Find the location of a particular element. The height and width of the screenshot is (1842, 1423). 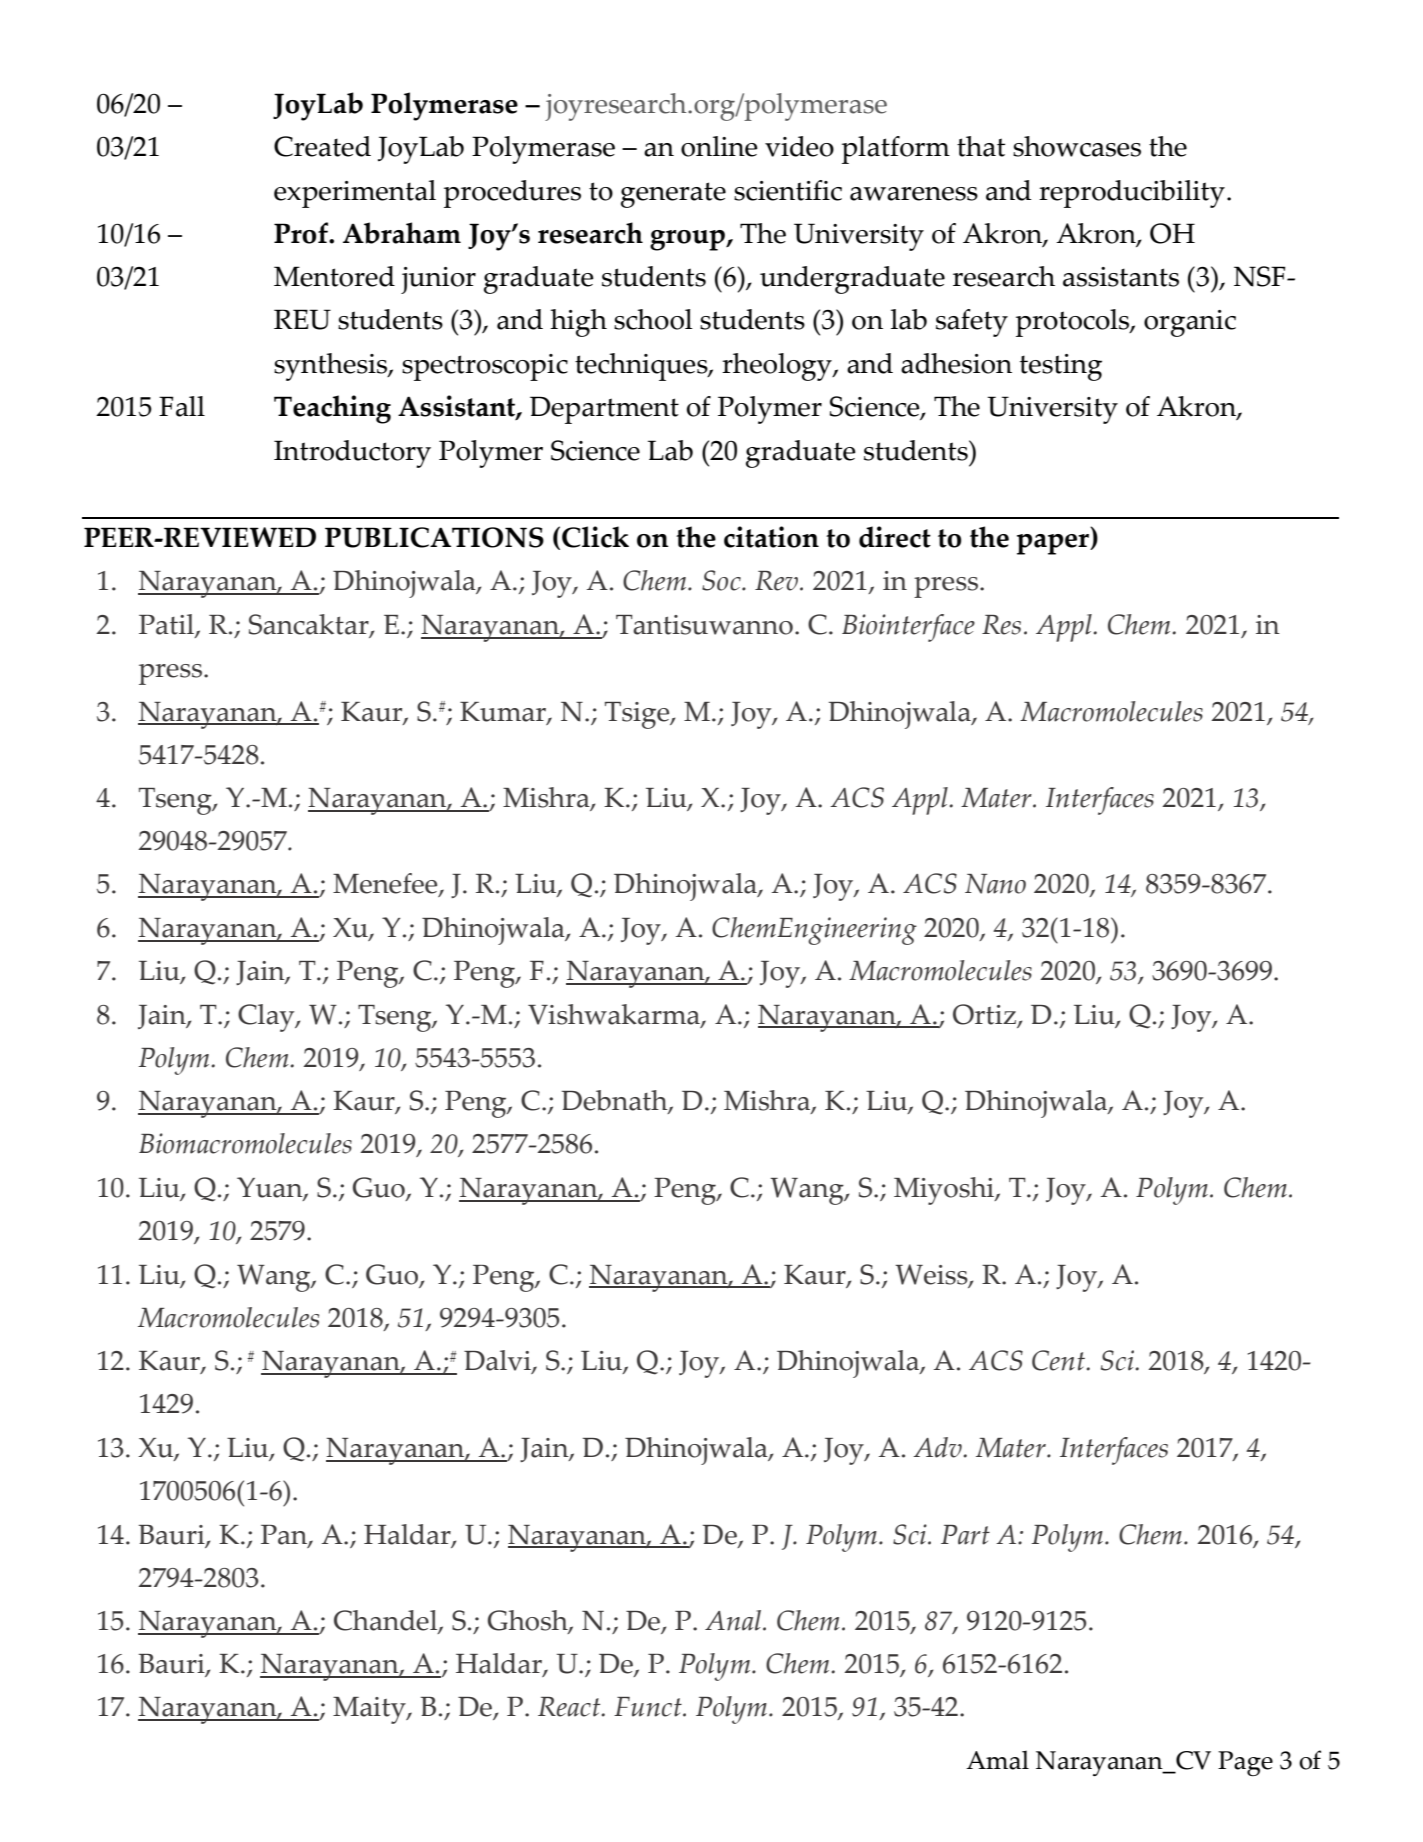

generate is located at coordinates (673, 195).
